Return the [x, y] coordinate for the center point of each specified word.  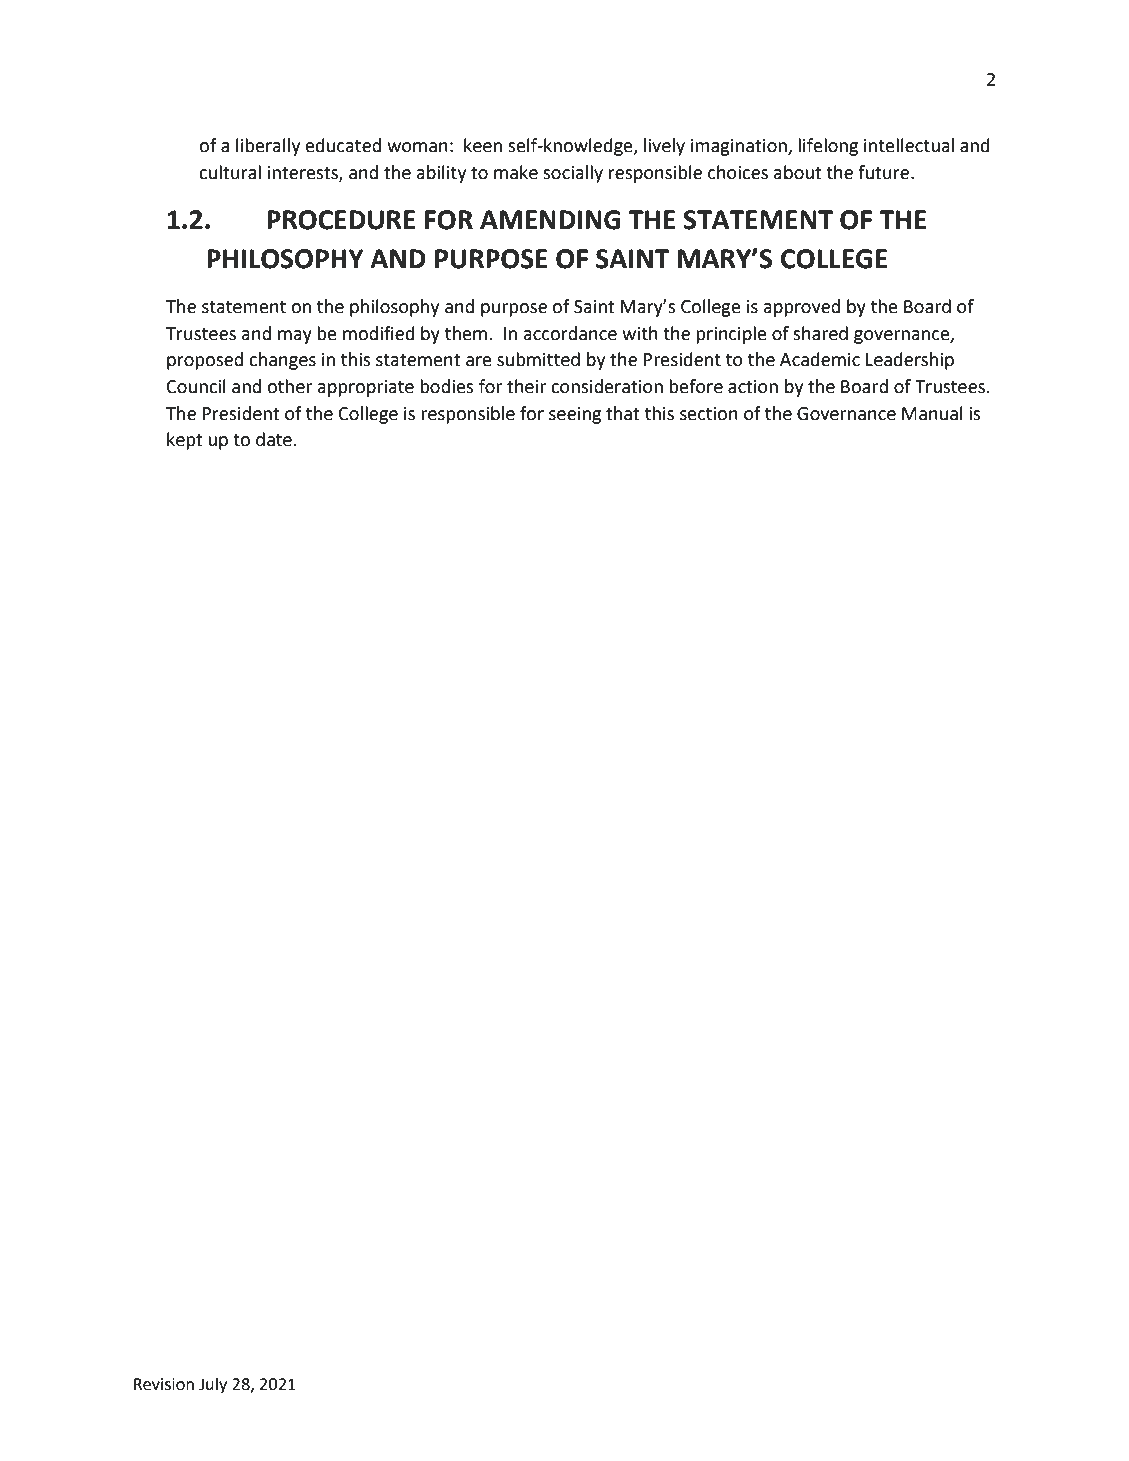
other [289, 386]
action [753, 387]
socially [573, 174]
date [274, 439]
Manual [932, 413]
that [623, 413]
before [696, 386]
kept [185, 441]
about [798, 172]
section [709, 414]
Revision [164, 1384]
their [526, 386]
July [213, 1385]
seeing [575, 415]
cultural [230, 172]
